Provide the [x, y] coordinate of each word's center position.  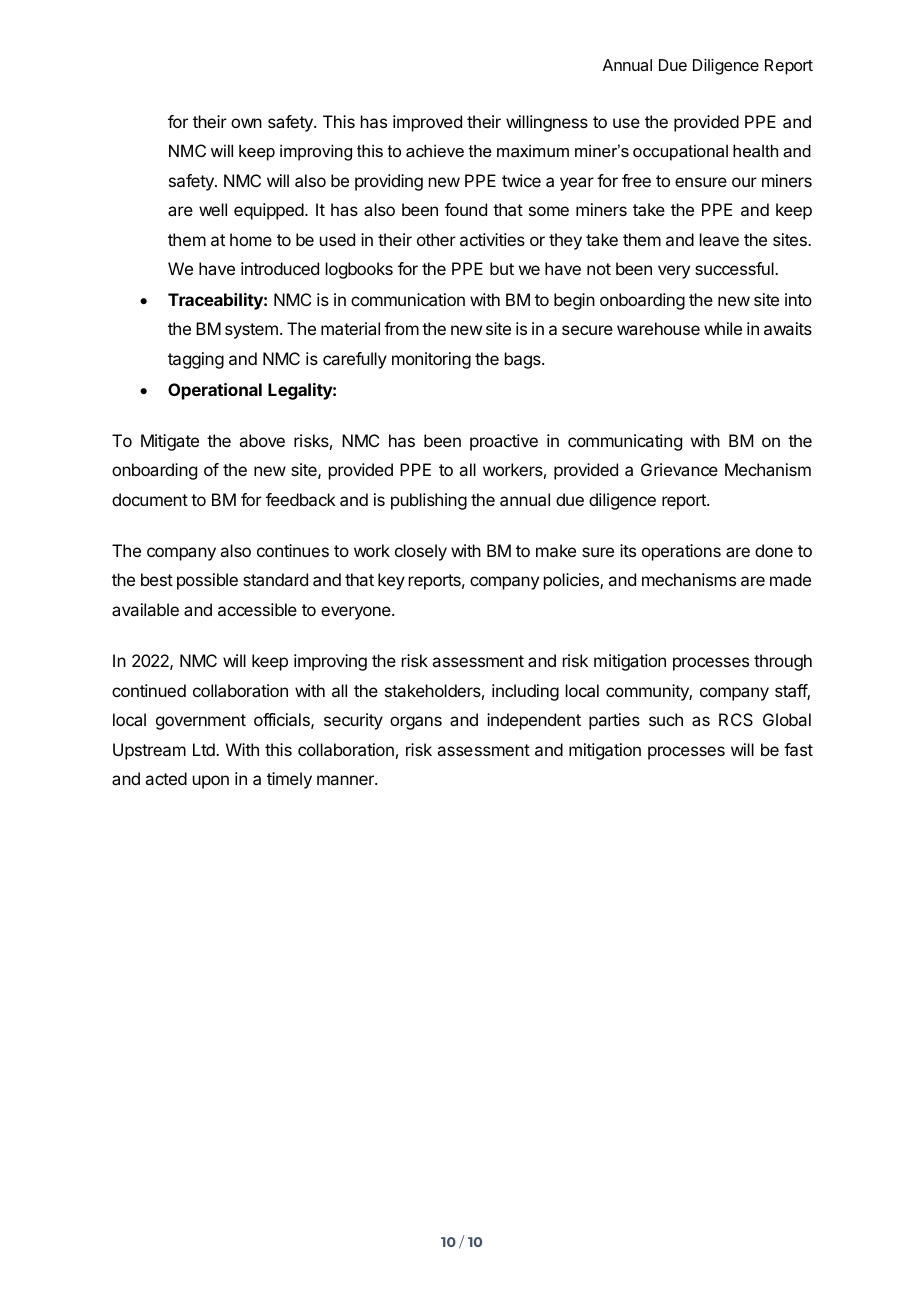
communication [408, 299]
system [251, 331]
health [755, 150]
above [262, 440]
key [391, 581]
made [790, 579]
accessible [257, 609]
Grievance [679, 469]
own [246, 123]
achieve [435, 150]
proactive [504, 442]
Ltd [205, 749]
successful [735, 268]
